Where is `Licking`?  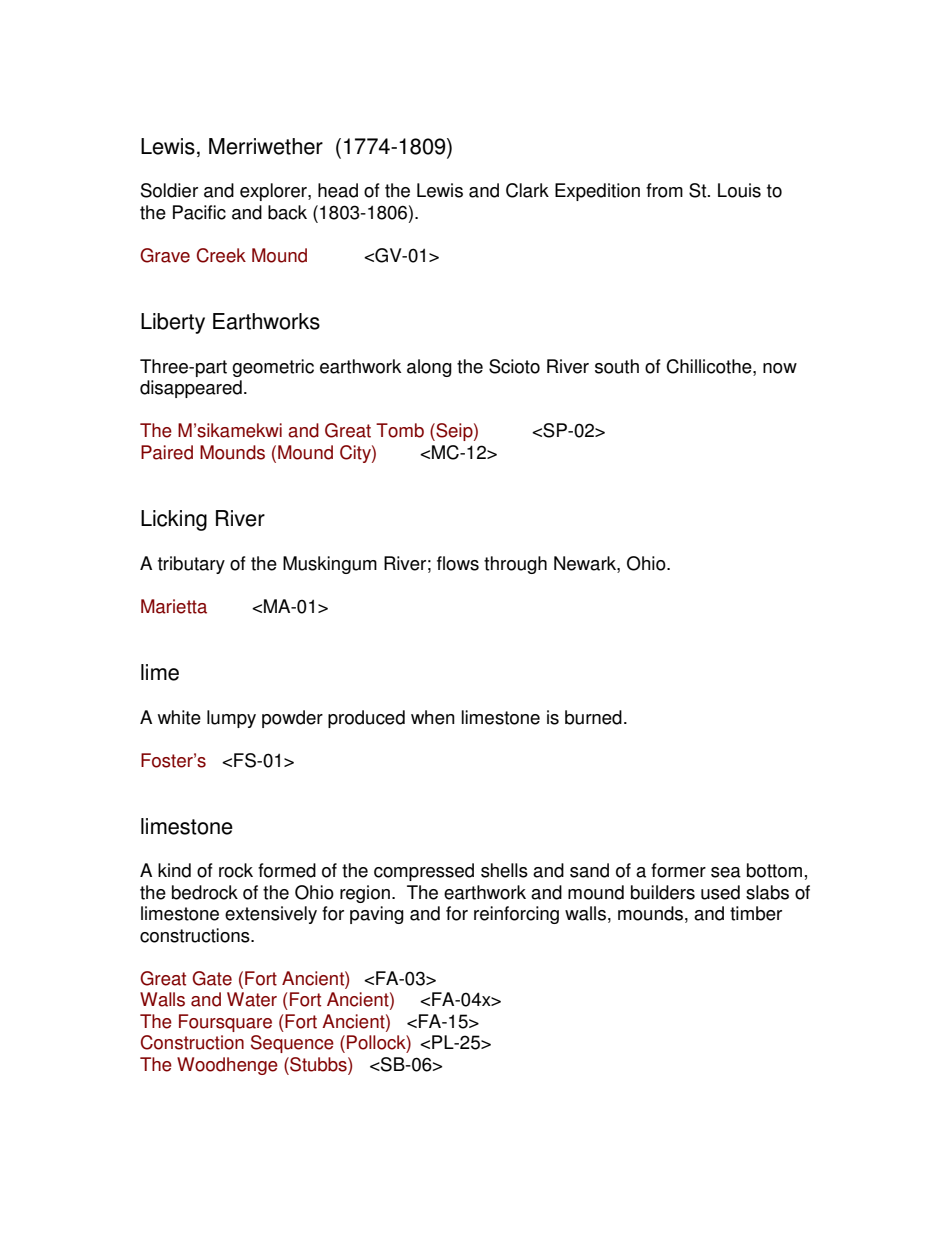 Licking is located at coordinates (174, 520).
